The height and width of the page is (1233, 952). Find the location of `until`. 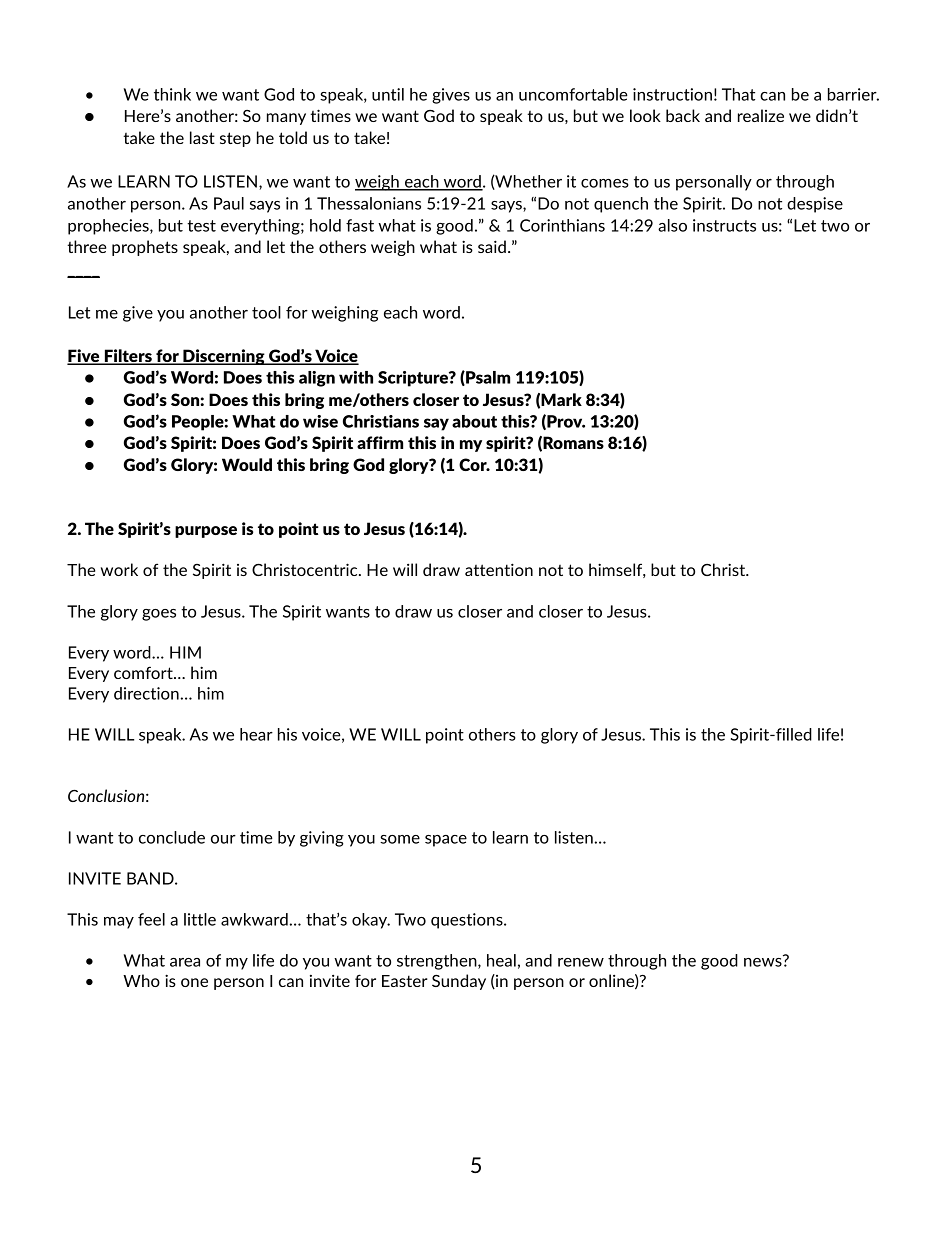

until is located at coordinates (388, 94).
